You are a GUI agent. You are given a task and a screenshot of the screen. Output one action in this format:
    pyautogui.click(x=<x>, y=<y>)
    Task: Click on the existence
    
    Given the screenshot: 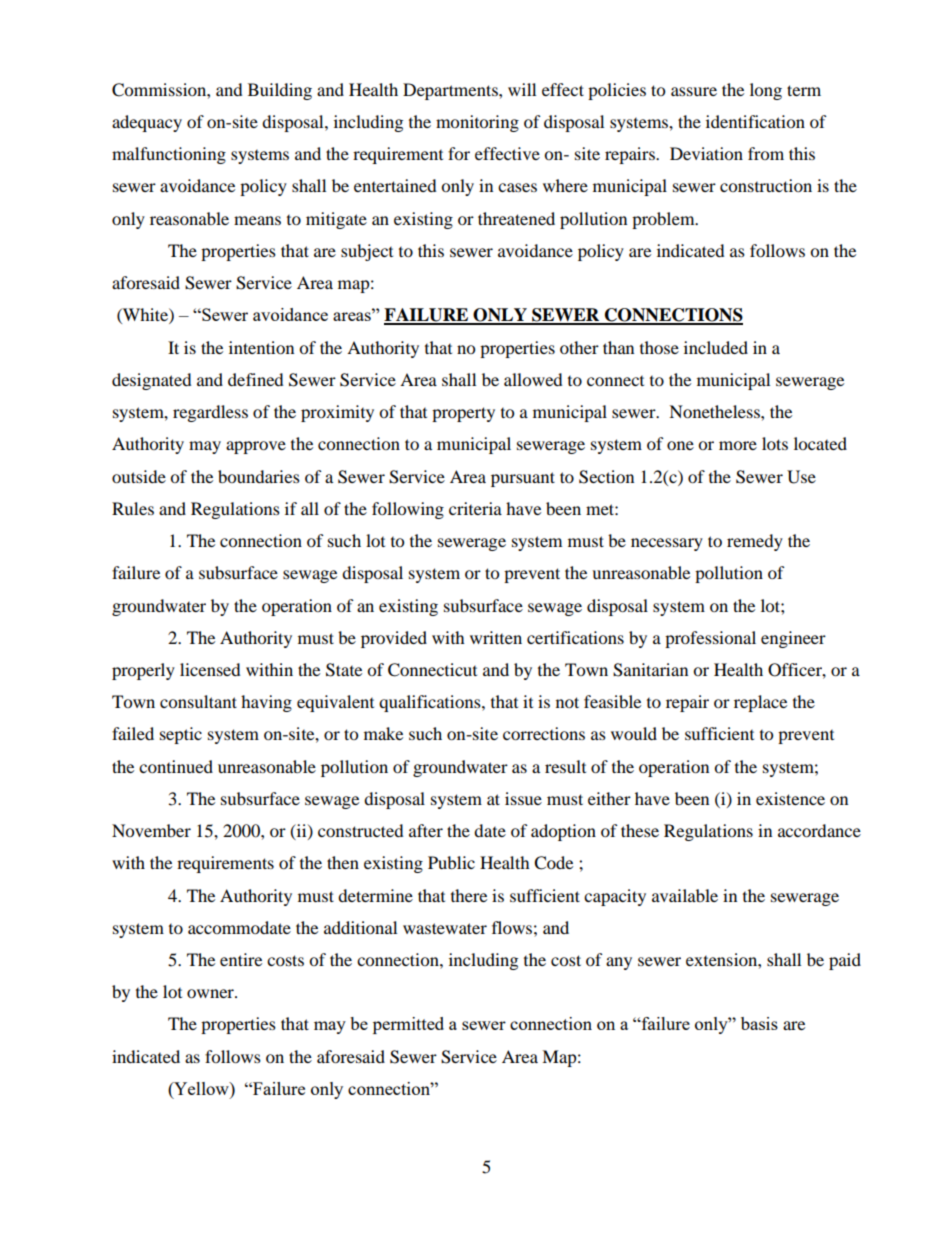 What is the action you would take?
    pyautogui.click(x=790, y=798)
